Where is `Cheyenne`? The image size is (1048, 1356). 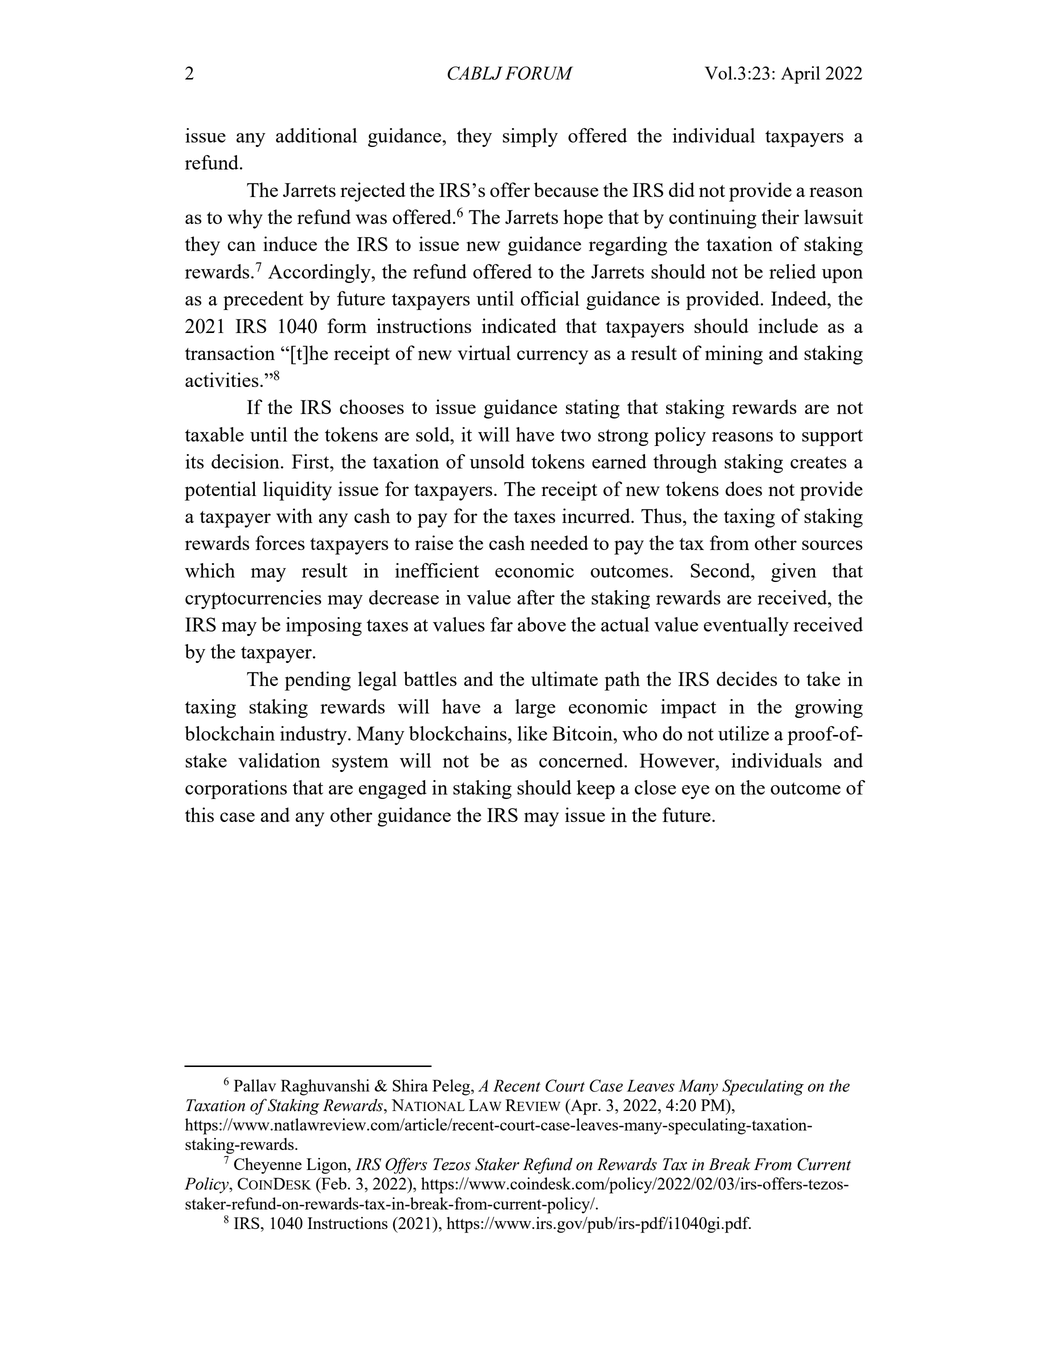 Cheyenne is located at coordinates (268, 1166).
